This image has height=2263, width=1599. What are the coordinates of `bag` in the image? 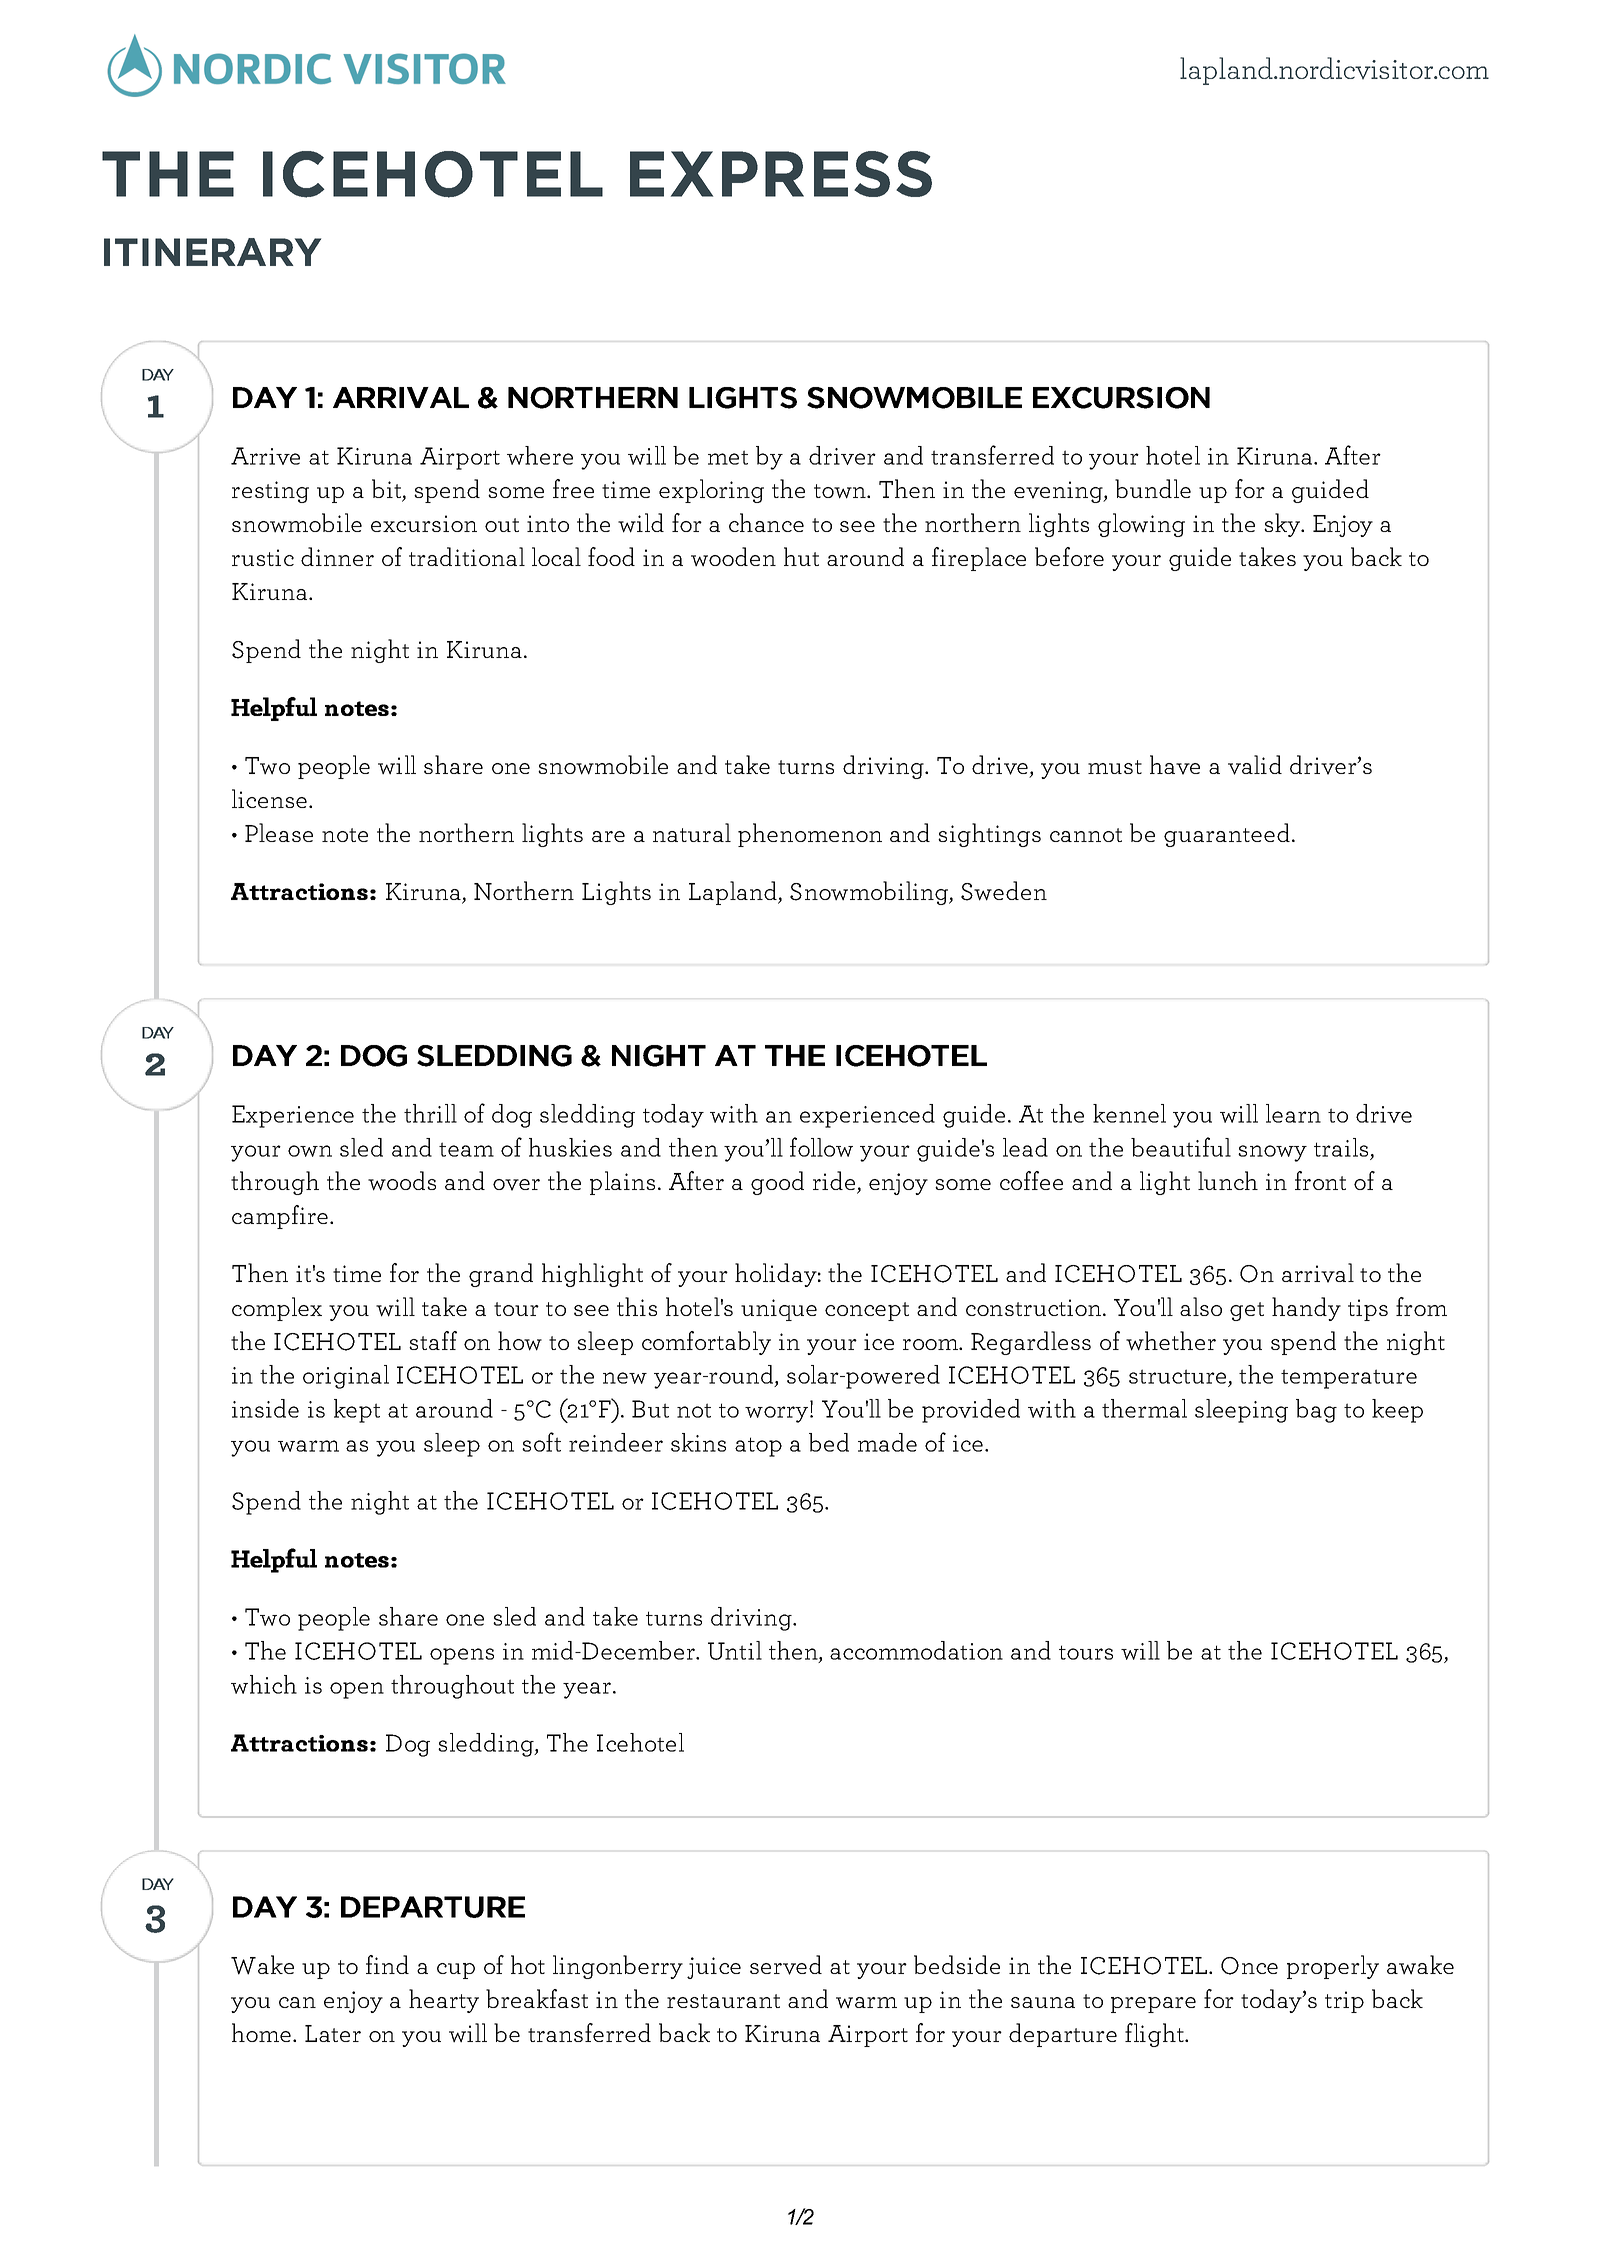 It's located at (1316, 1411).
